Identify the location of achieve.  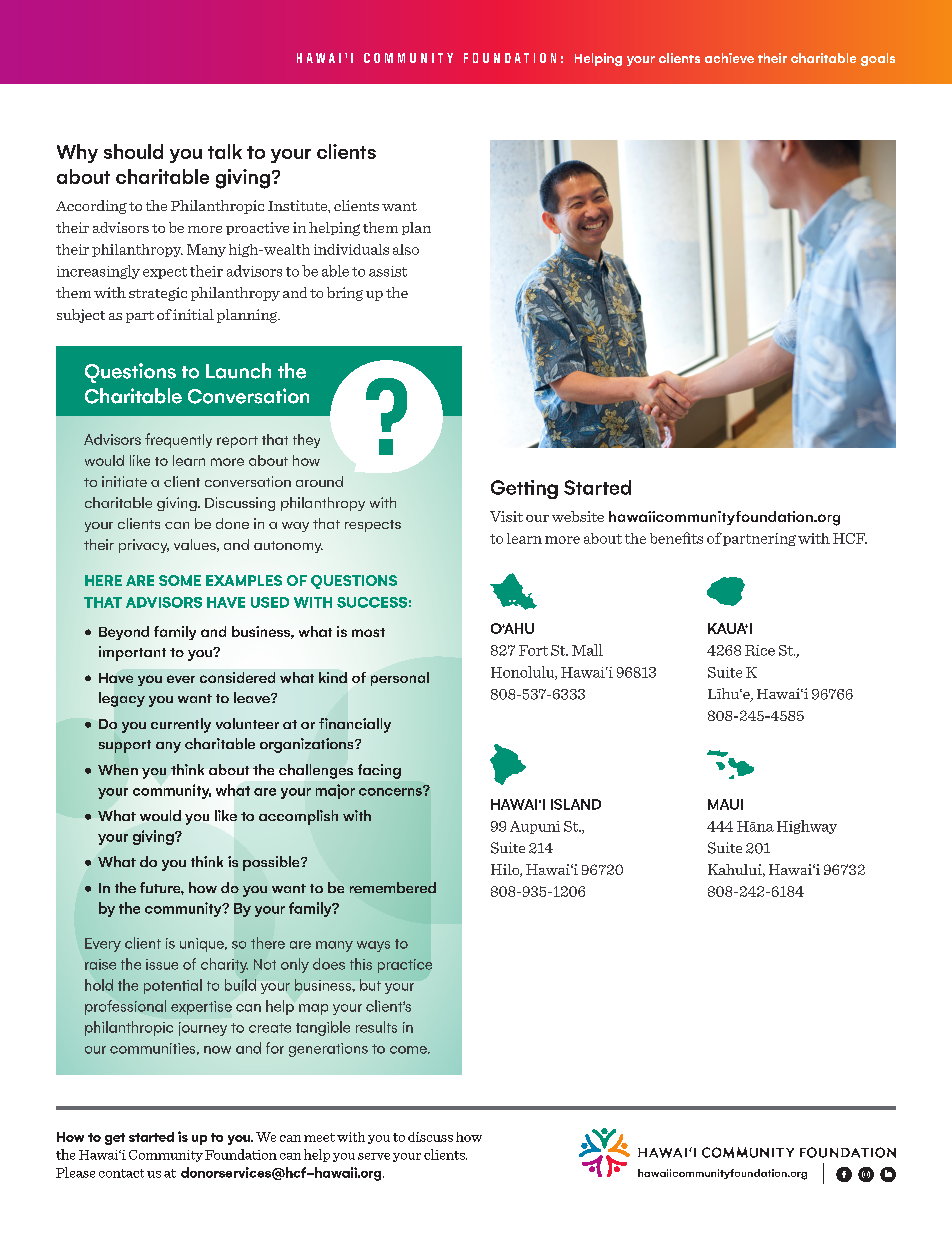
(729, 58).
